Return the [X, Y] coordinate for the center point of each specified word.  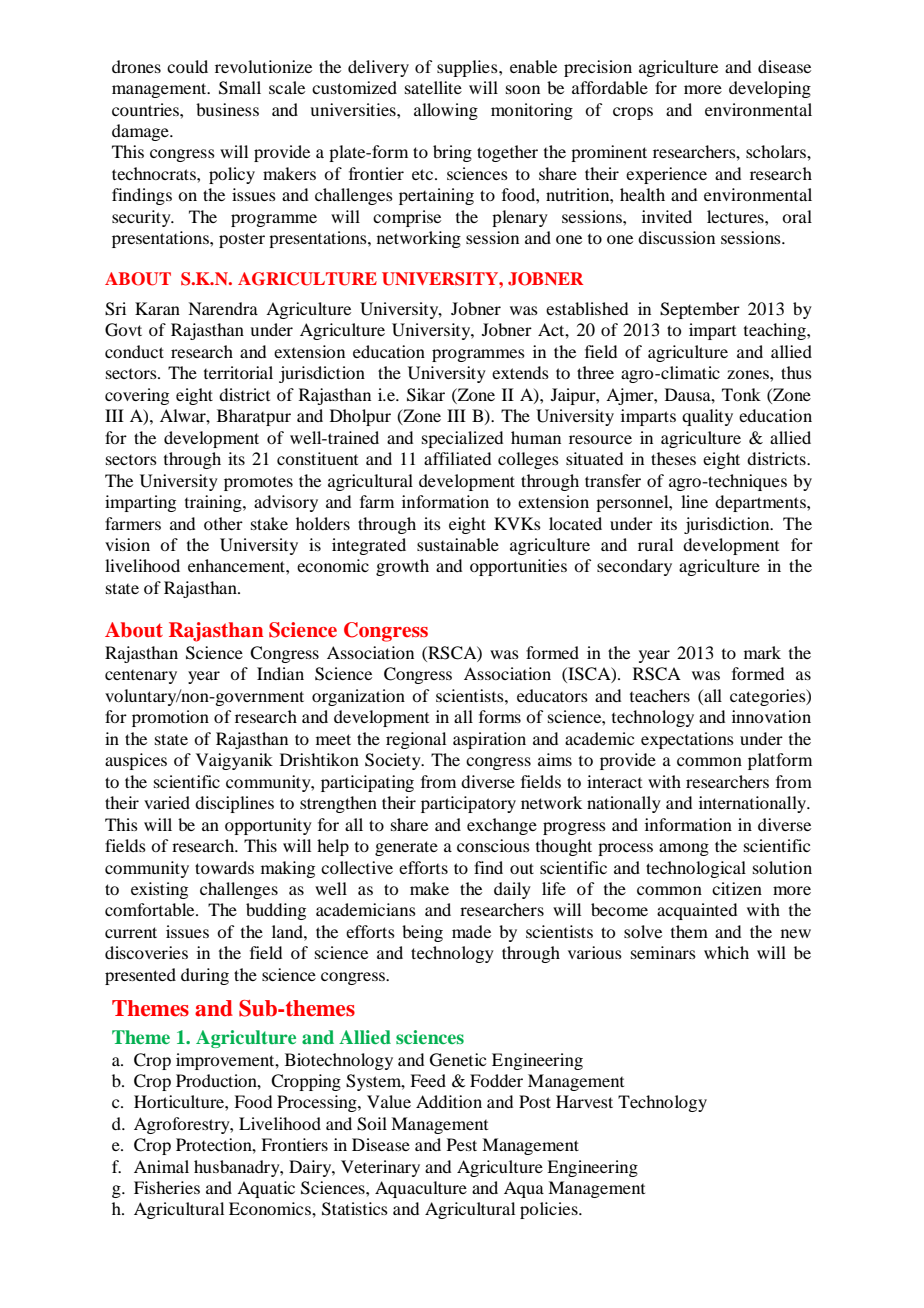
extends [520, 372]
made [471, 931]
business [227, 109]
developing [770, 89]
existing [159, 890]
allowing [446, 111]
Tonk [741, 394]
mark [762, 652]
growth [402, 567]
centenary [141, 677]
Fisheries [167, 1187]
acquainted [697, 911]
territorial [238, 372]
